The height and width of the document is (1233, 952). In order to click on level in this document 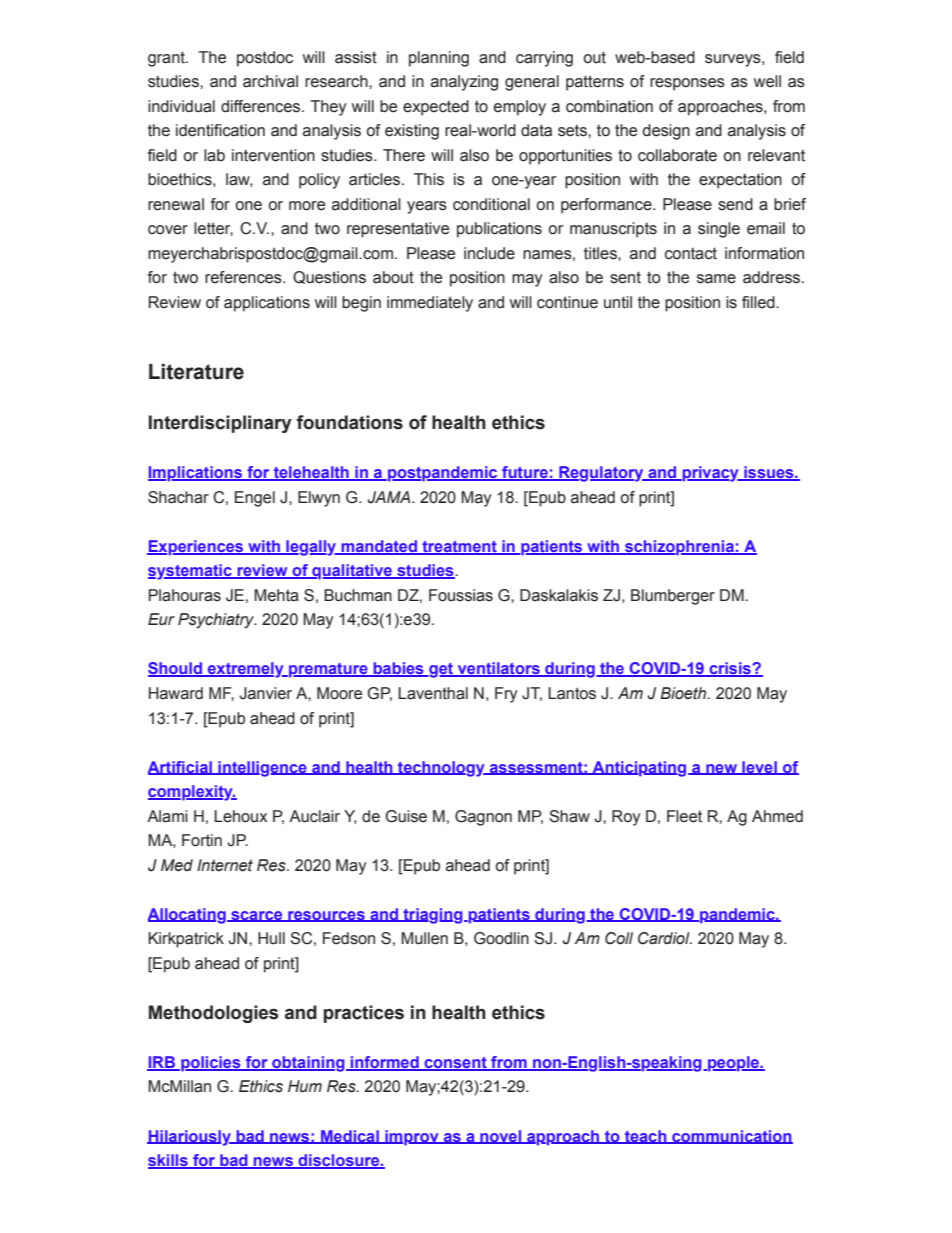, I will do `click(759, 768)`.
